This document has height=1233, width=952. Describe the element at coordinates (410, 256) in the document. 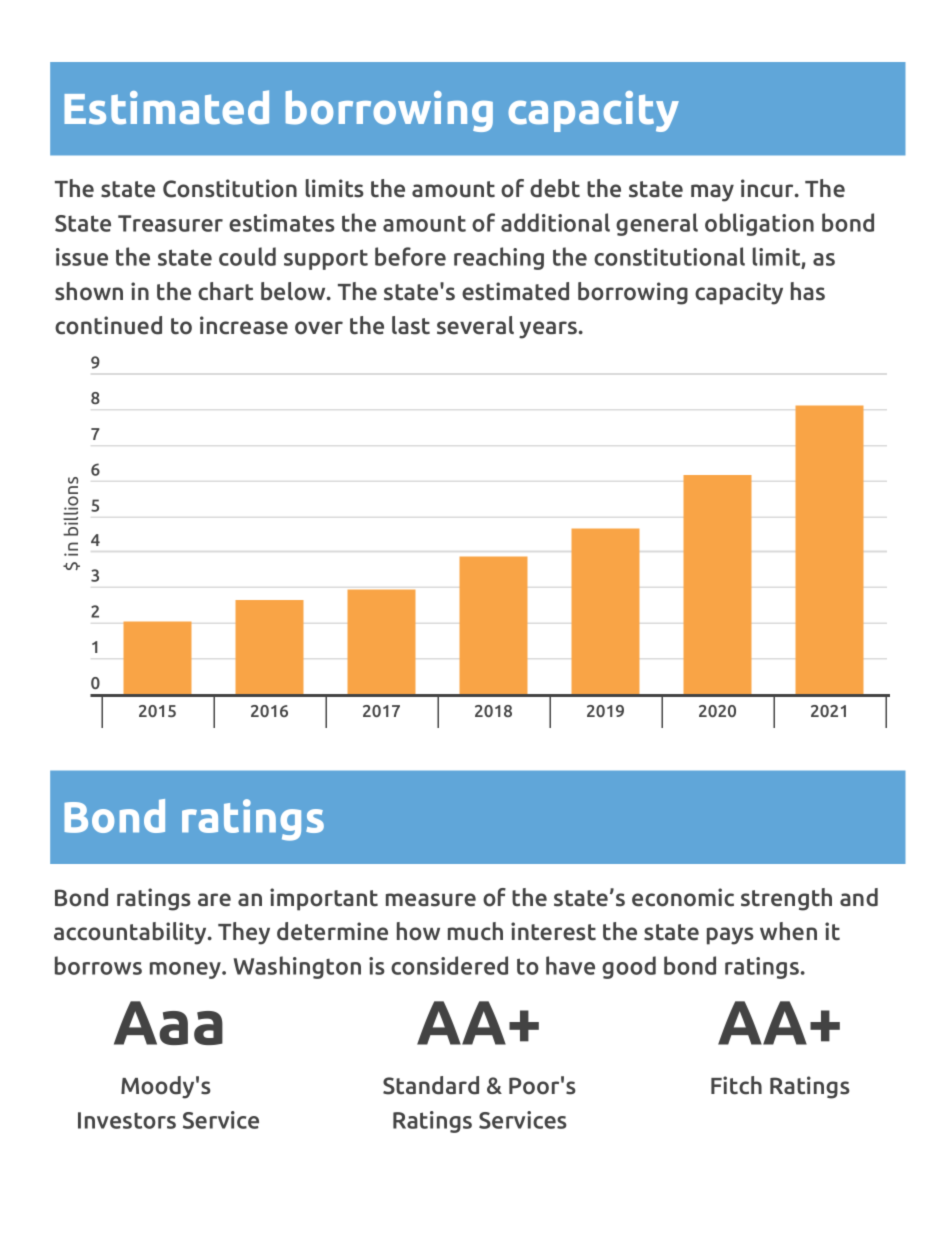

I see `before` at that location.
